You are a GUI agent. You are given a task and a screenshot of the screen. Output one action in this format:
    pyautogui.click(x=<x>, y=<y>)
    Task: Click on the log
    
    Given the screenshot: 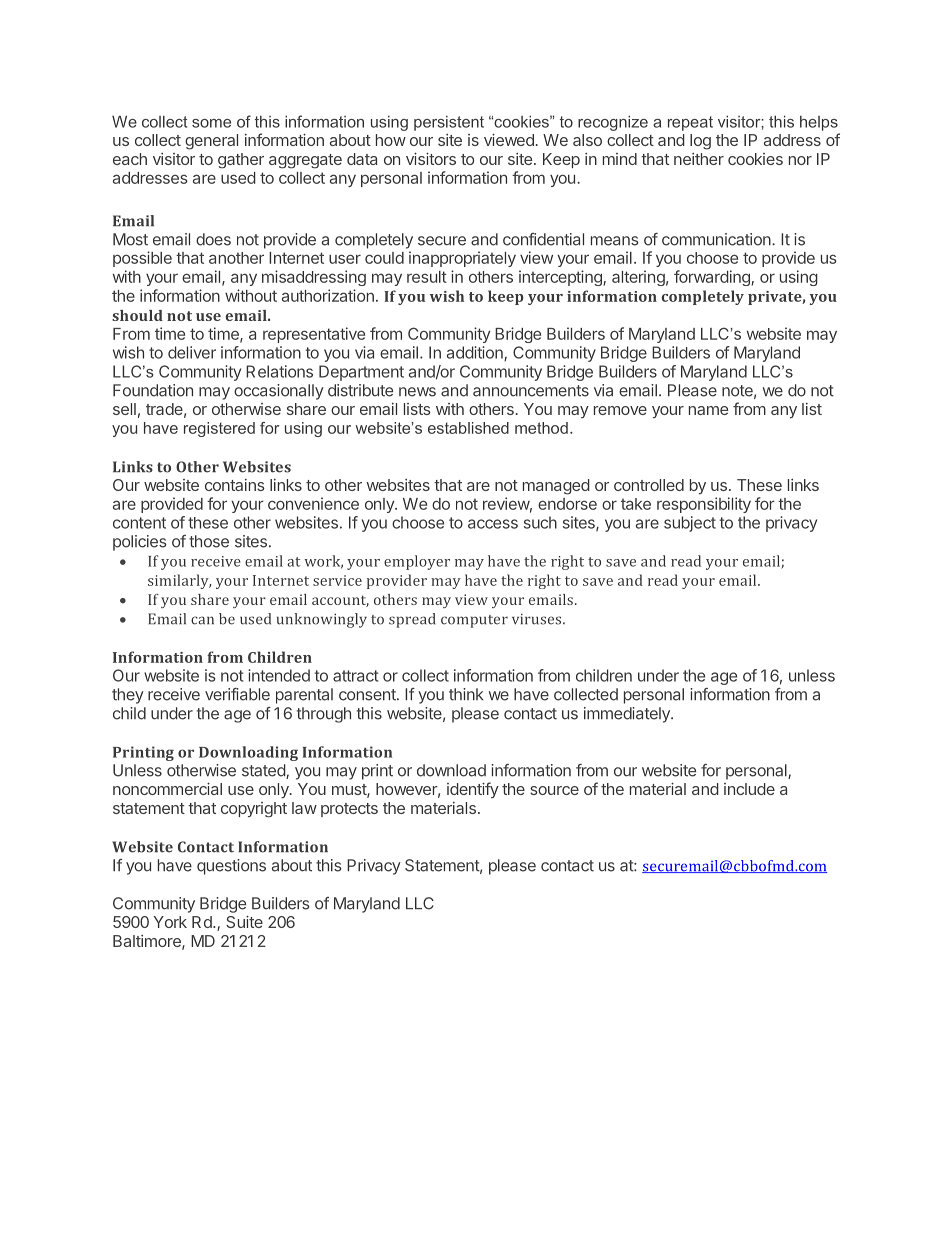 What is the action you would take?
    pyautogui.click(x=700, y=142)
